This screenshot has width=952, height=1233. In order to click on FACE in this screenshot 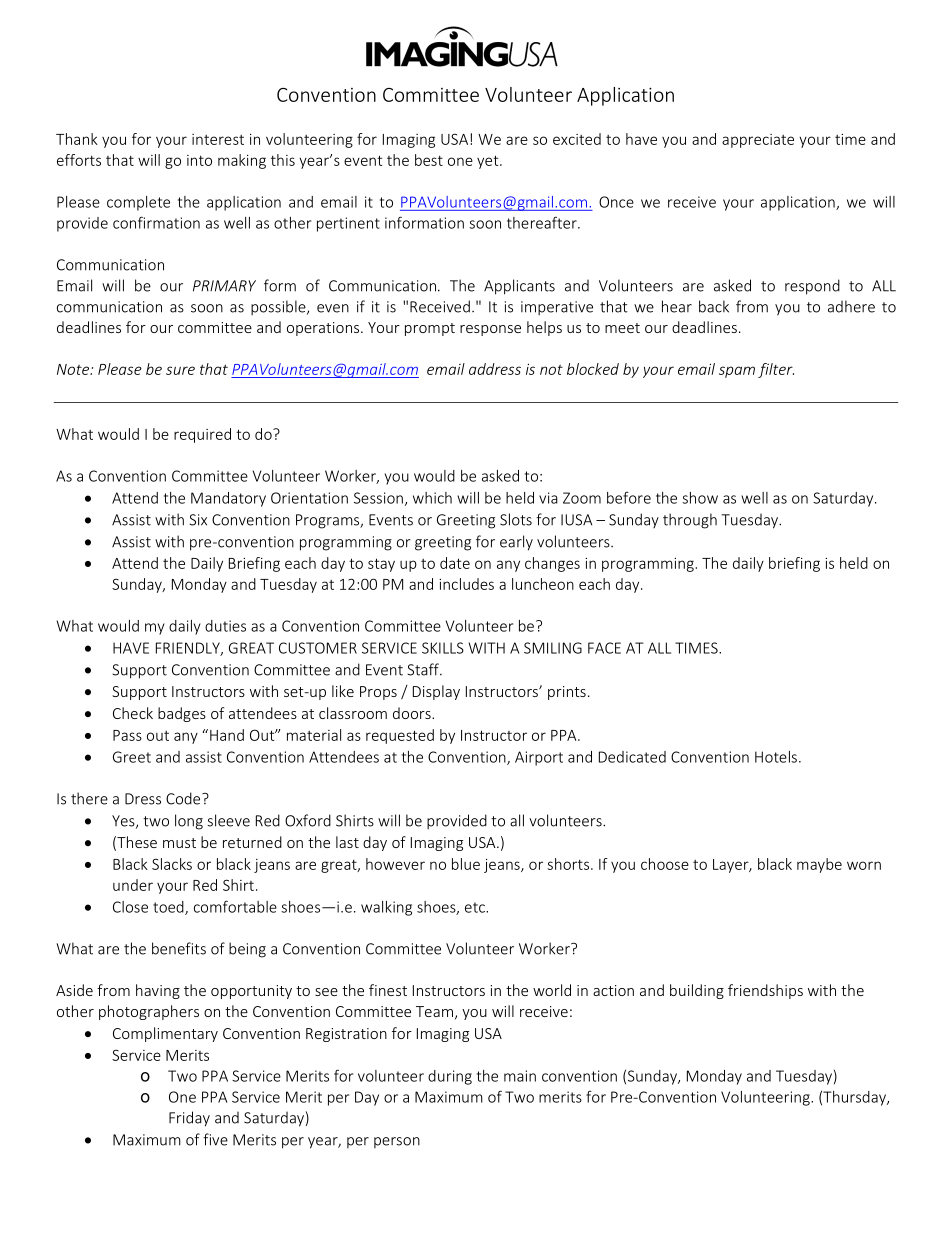, I will do `click(604, 648)`.
